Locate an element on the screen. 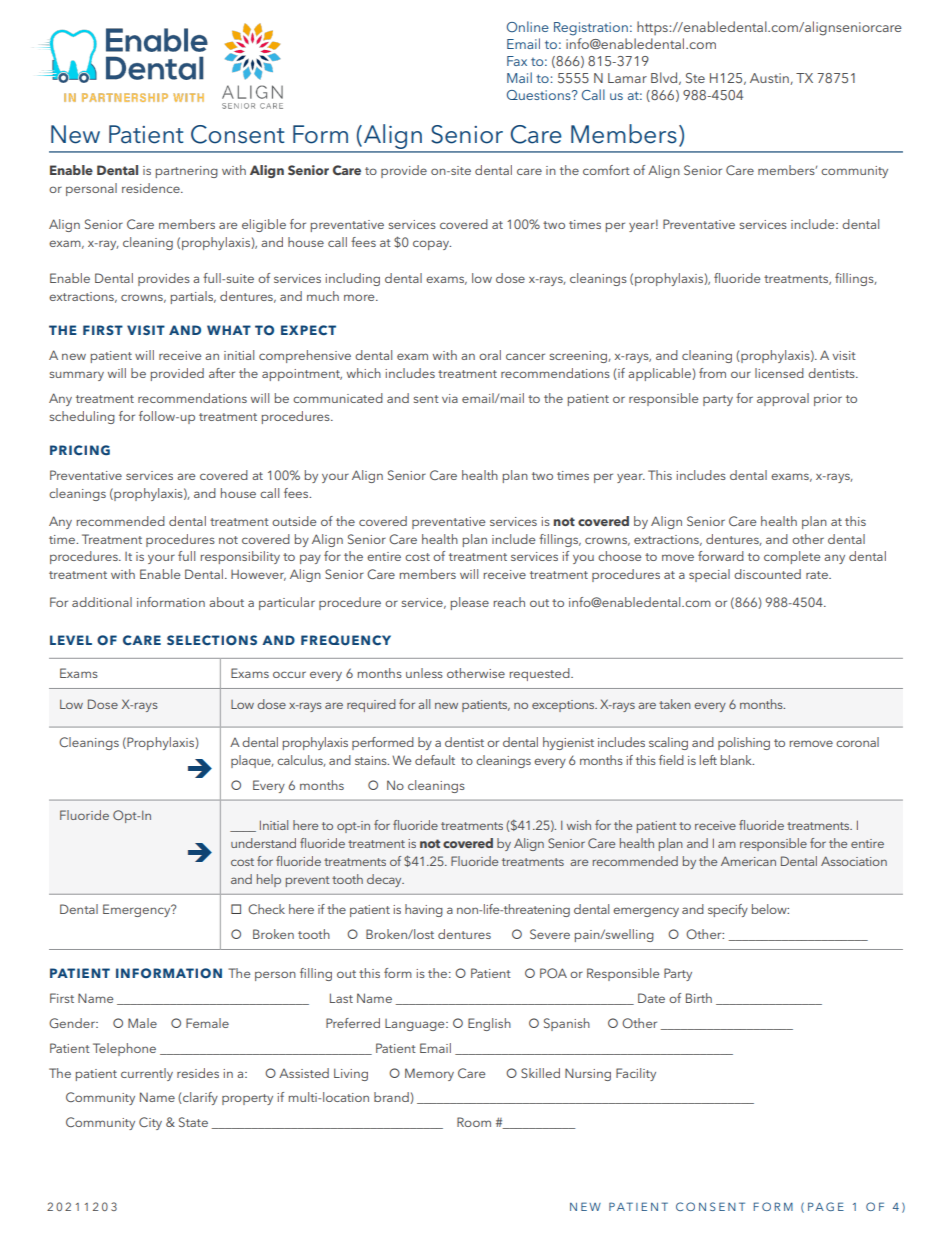  Austin is located at coordinates (770, 79).
